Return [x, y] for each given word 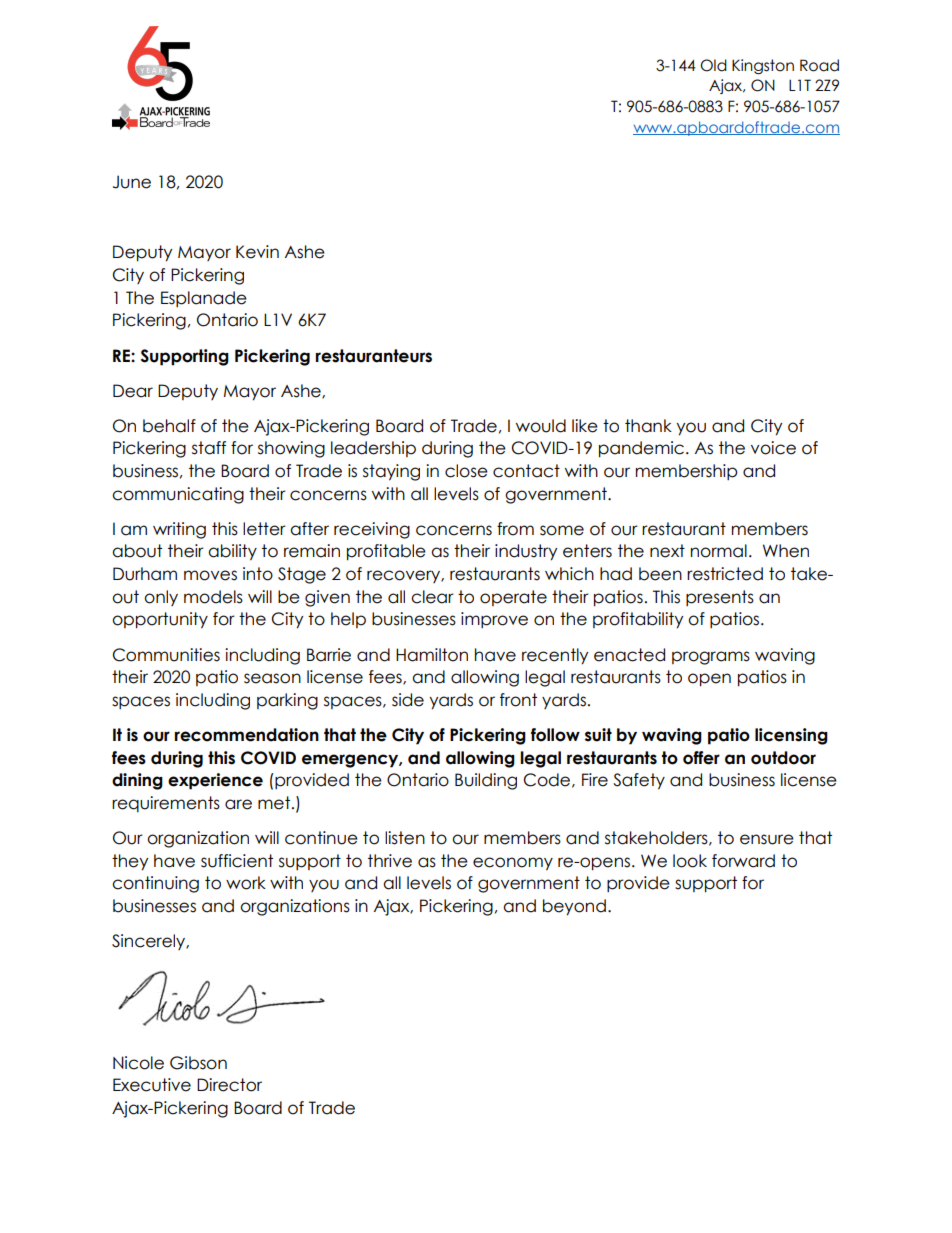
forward [743, 861]
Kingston [763, 66]
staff [209, 448]
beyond [574, 907]
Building [486, 781]
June [132, 182]
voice [773, 448]
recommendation [247, 735]
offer [701, 758]
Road [819, 65]
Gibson [198, 1063]
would [541, 426]
